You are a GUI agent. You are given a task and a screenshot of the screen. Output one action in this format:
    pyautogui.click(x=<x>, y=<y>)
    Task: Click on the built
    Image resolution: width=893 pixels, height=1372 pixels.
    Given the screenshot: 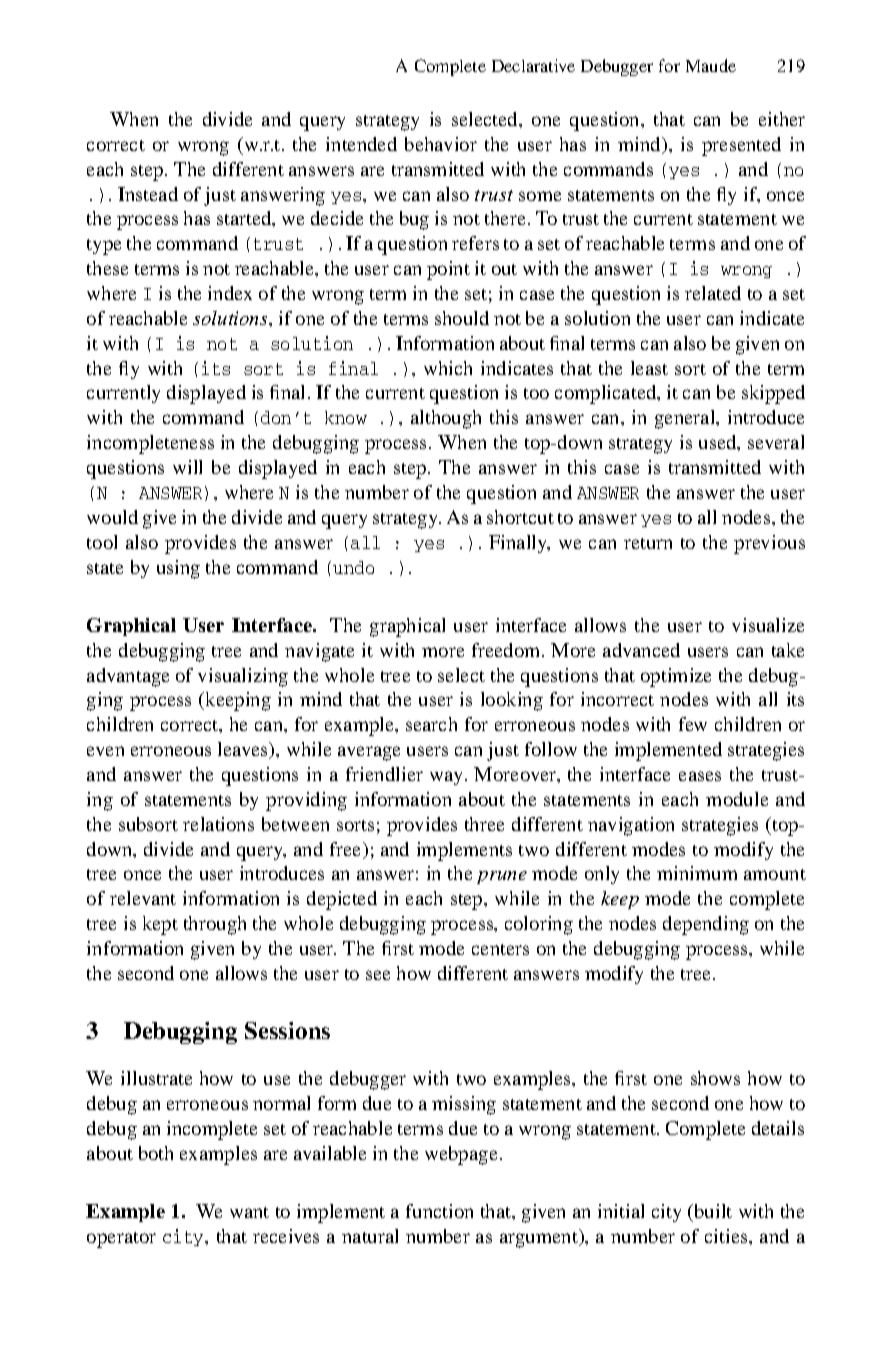 What is the action you would take?
    pyautogui.click(x=712, y=1211)
